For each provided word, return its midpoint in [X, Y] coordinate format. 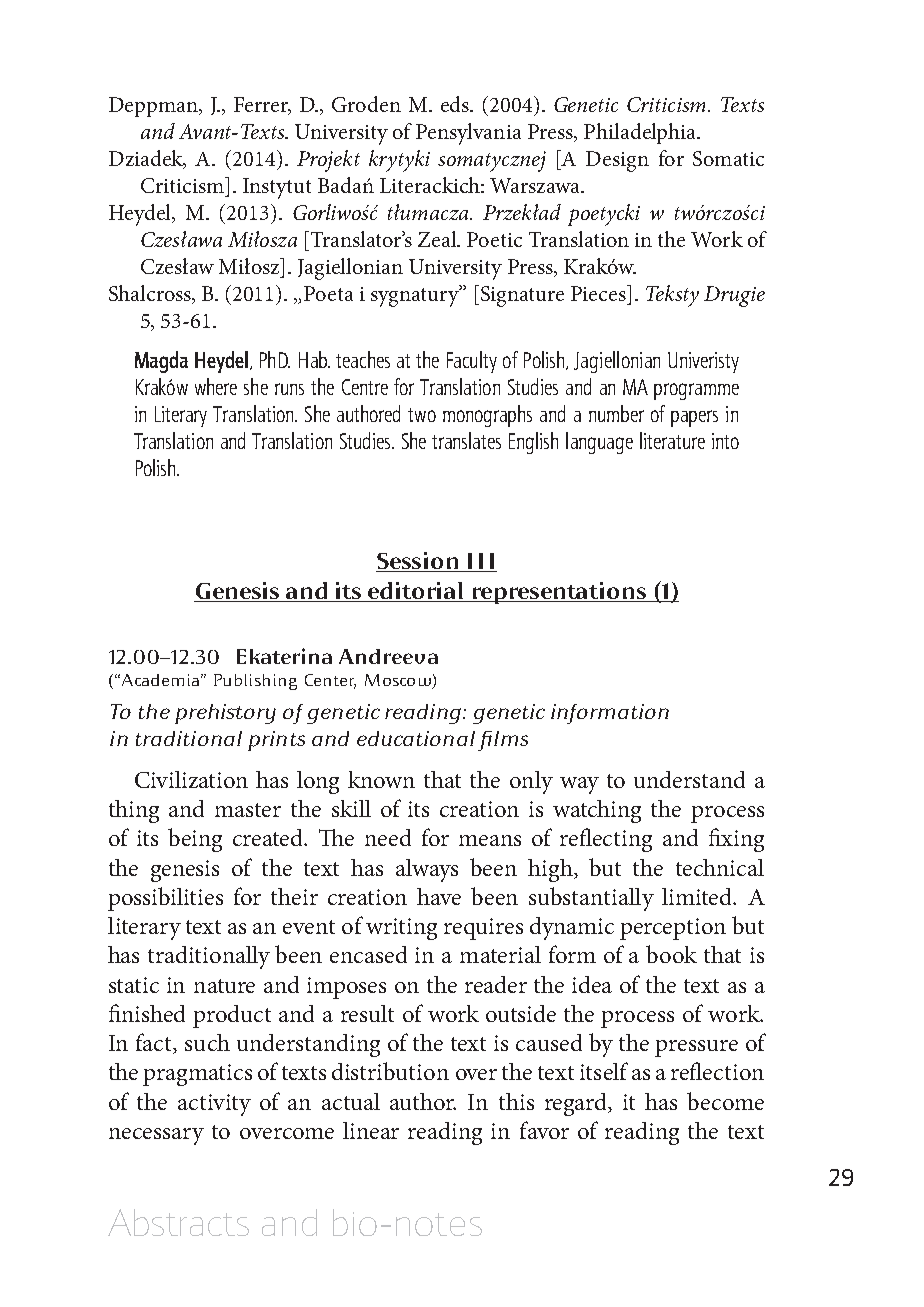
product [232, 1016]
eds [456, 104]
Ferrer [262, 106]
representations [559, 593]
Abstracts [178, 1222]
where [216, 386]
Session [419, 562]
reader [496, 984]
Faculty [472, 362]
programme [696, 391]
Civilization [191, 779]
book [671, 954]
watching [597, 811]
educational [416, 738]
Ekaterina [284, 656]
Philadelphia [641, 133]
